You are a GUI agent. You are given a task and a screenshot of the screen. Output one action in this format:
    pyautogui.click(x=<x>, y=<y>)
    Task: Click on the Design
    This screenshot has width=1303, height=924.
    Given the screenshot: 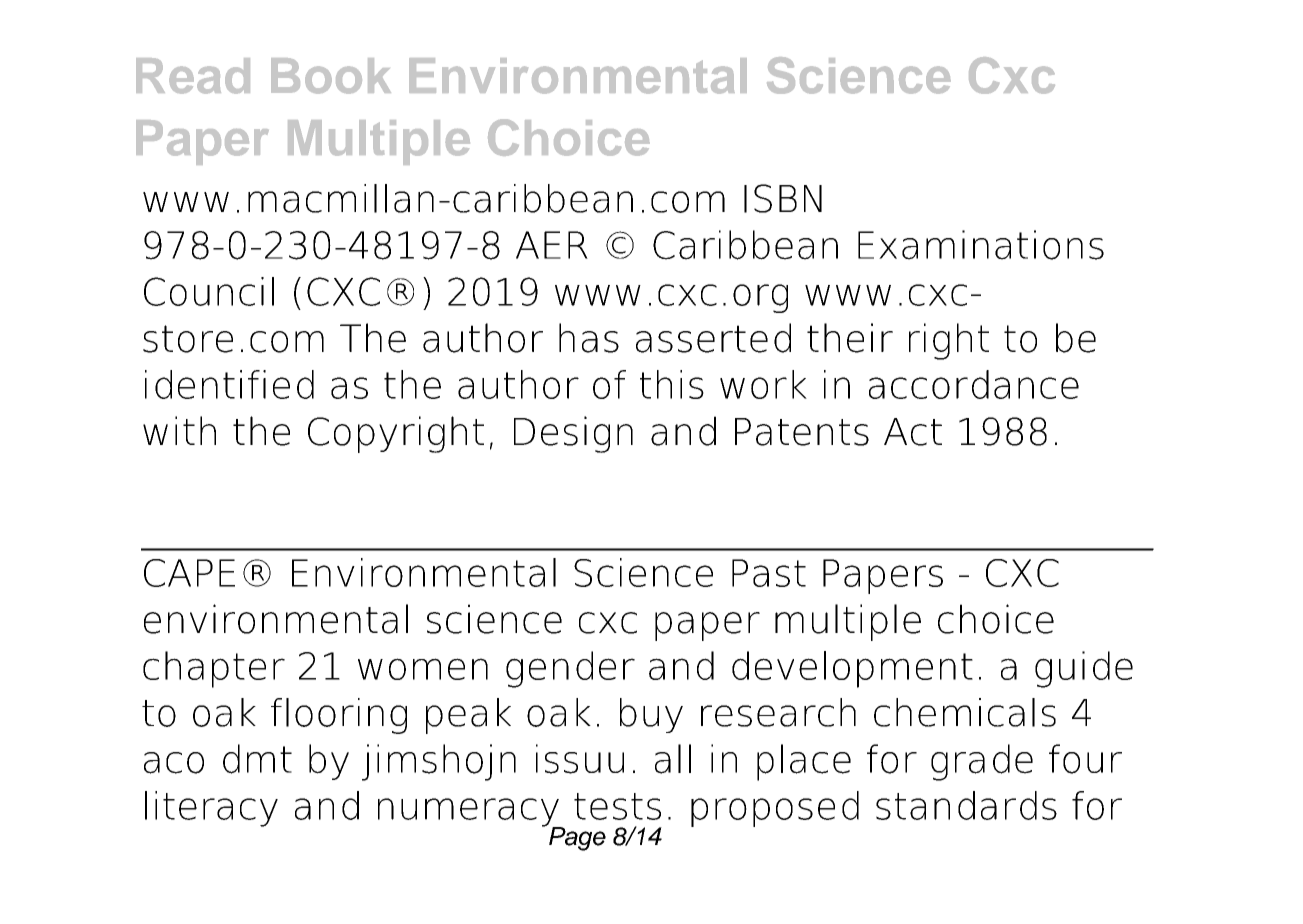 What is the action you would take?
    pyautogui.click(x=573, y=434)
